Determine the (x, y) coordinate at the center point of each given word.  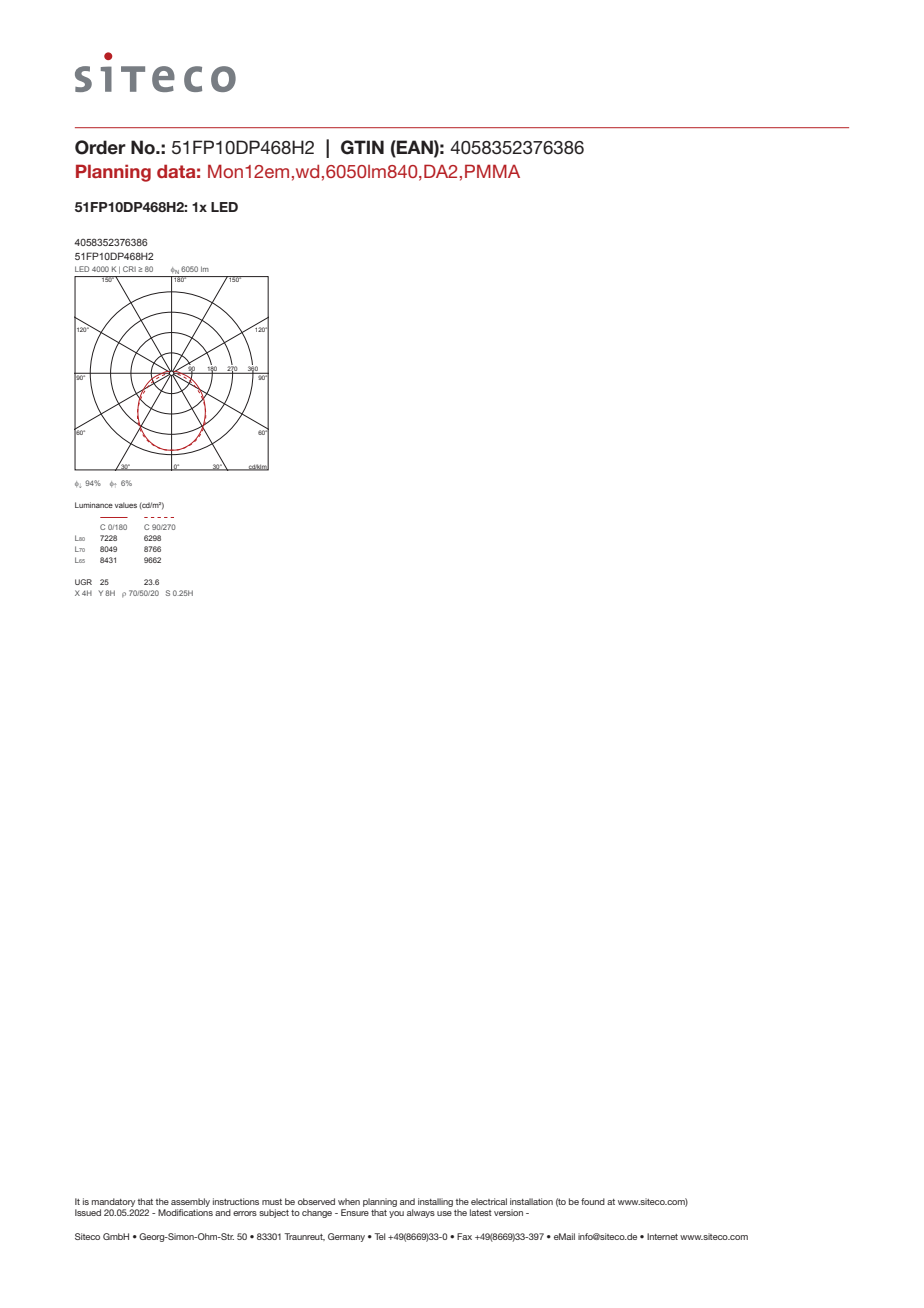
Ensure (355, 1212)
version (508, 1212)
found (593, 1201)
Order (100, 147)
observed (316, 1201)
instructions (236, 1201)
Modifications (185, 1212)
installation (531, 1201)
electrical (489, 1201)
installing (435, 1202)
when (349, 1201)
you (396, 1214)
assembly (190, 1202)
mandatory (113, 1202)
